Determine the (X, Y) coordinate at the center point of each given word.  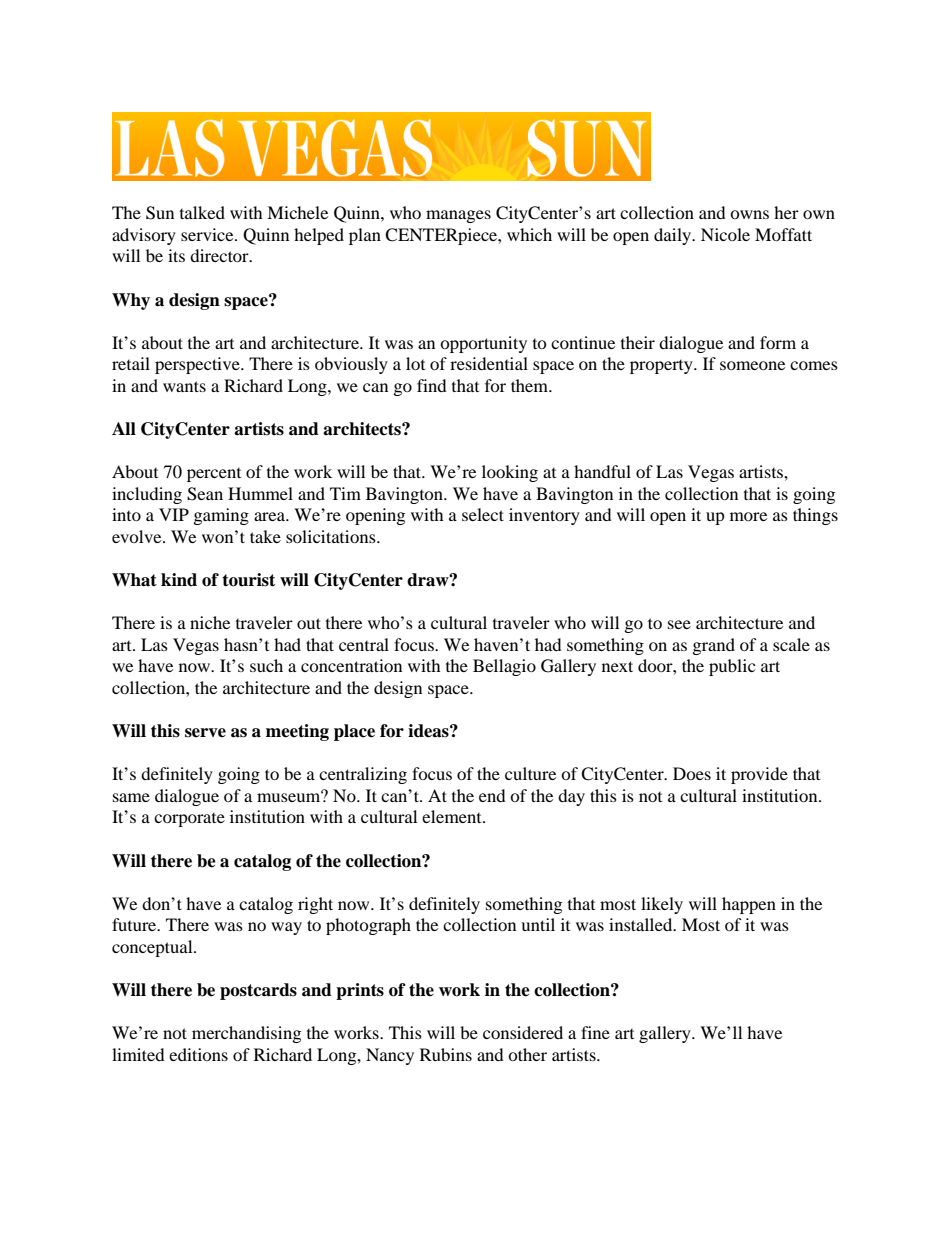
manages (458, 216)
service (208, 234)
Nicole (725, 234)
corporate (189, 820)
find (432, 385)
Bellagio (504, 667)
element (453, 816)
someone (752, 365)
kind (179, 580)
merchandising (246, 1034)
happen (749, 905)
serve (205, 733)
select (483, 514)
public (732, 667)
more (748, 516)
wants (184, 386)
